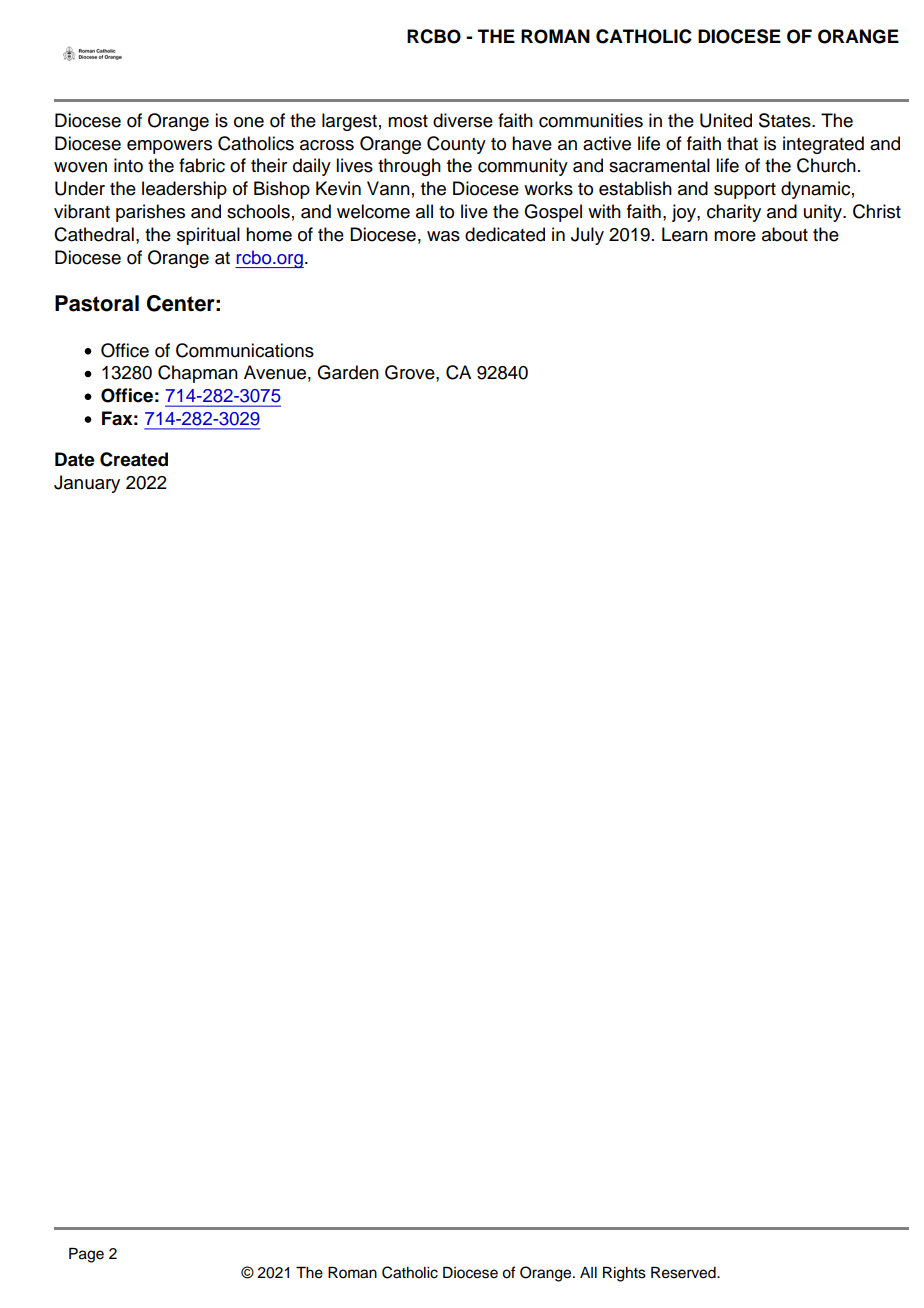 This screenshot has height=1308, width=924. Describe the element at coordinates (87, 484) in the screenshot. I see `January` at that location.
